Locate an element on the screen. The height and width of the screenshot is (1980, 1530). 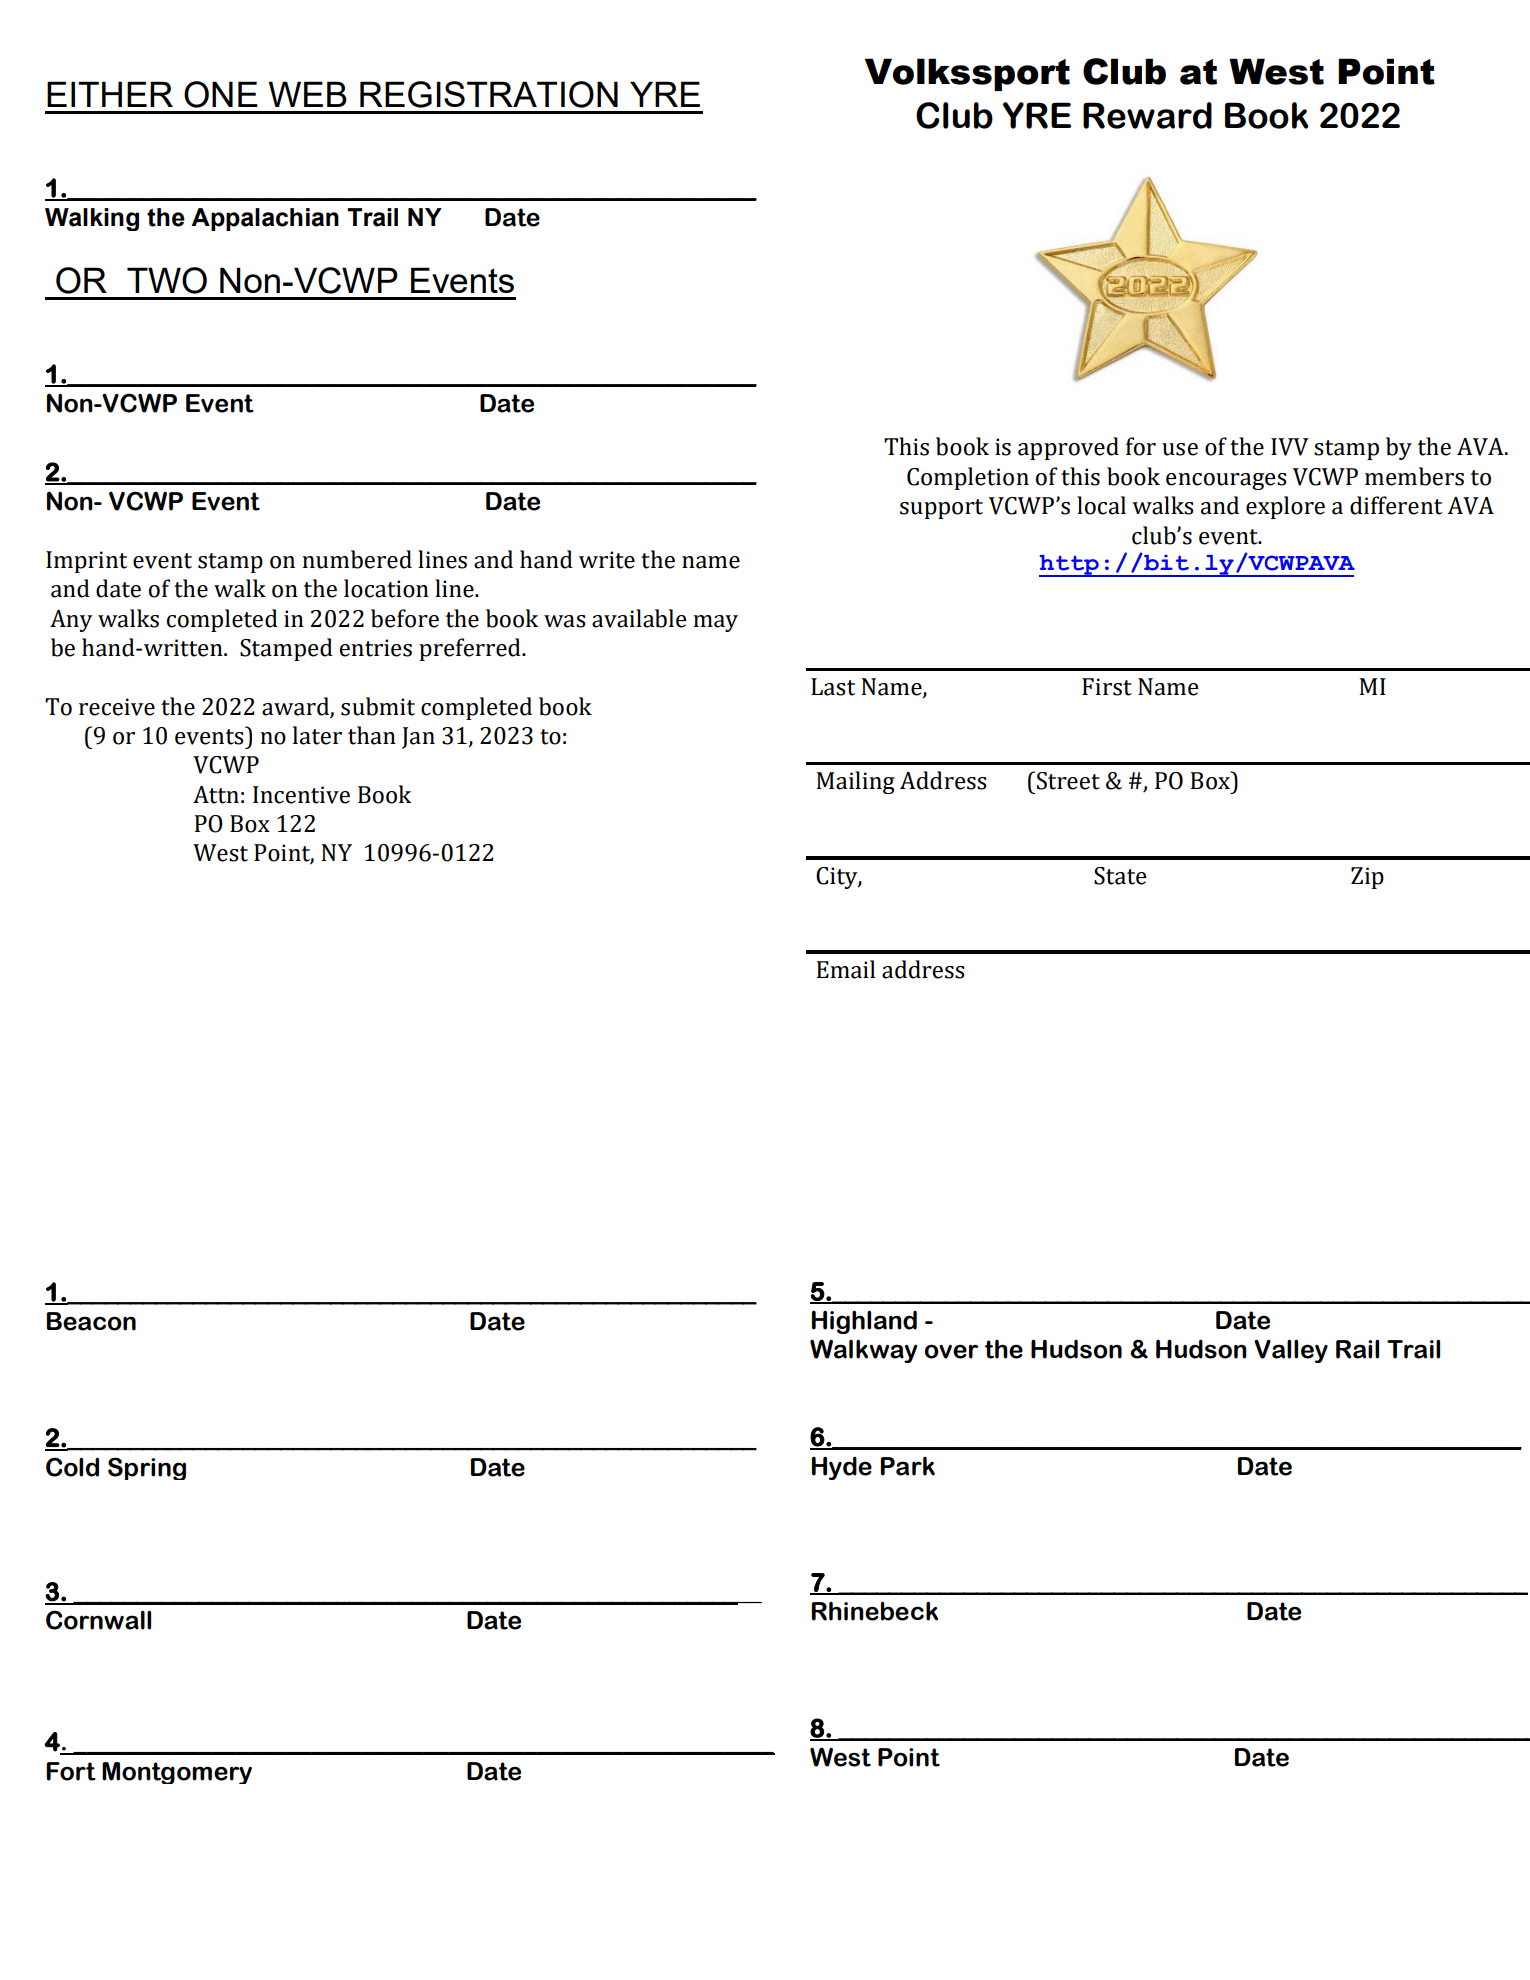
First is located at coordinates (1107, 687).
